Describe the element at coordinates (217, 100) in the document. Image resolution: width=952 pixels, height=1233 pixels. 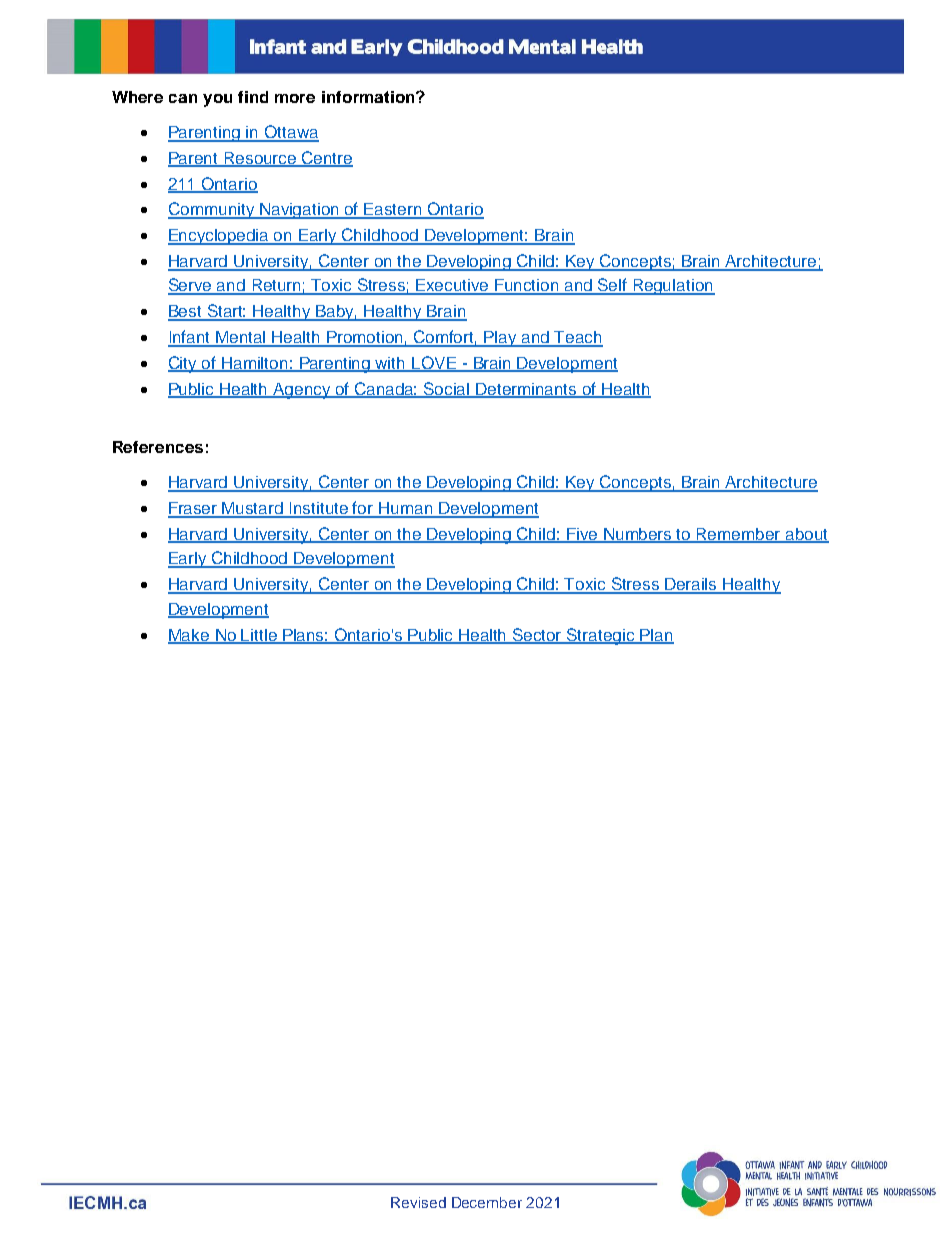
I see `you` at that location.
